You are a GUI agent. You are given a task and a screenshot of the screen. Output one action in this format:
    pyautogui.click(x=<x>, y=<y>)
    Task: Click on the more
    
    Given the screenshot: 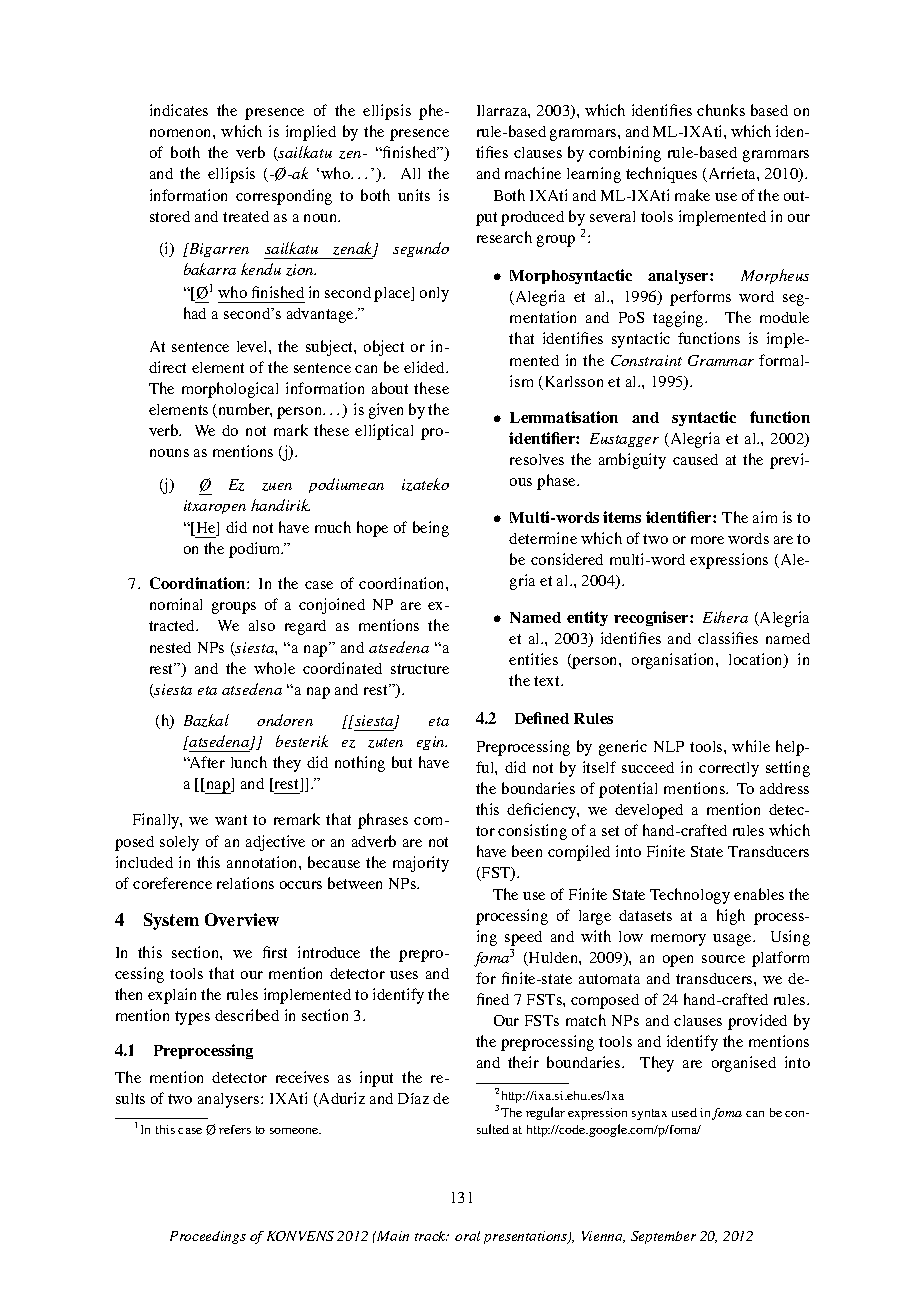 What is the action you would take?
    pyautogui.click(x=707, y=540)
